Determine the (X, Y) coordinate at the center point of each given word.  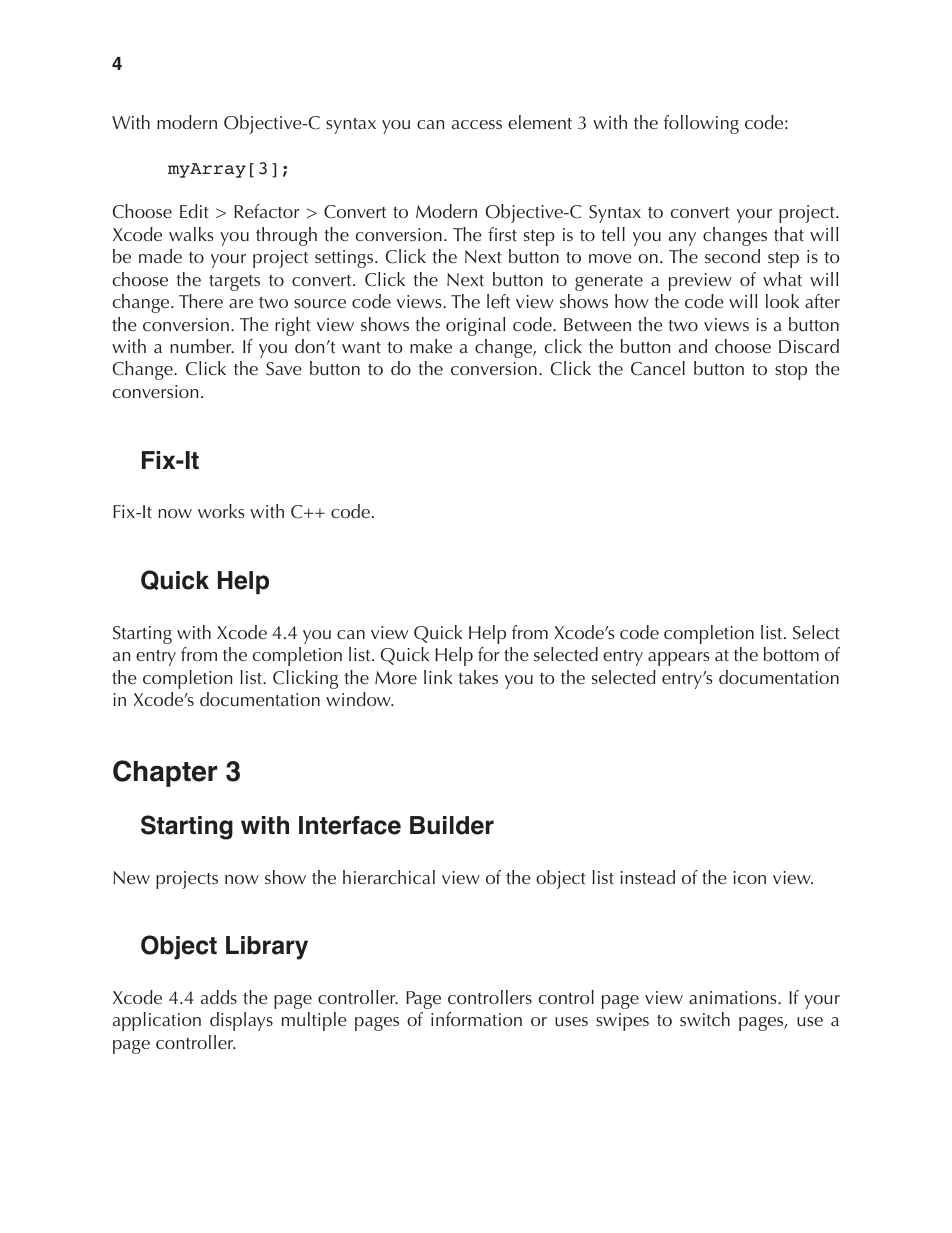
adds (219, 997)
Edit (194, 211)
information (476, 1019)
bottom (791, 654)
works (221, 511)
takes (478, 677)
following (701, 124)
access (477, 124)
